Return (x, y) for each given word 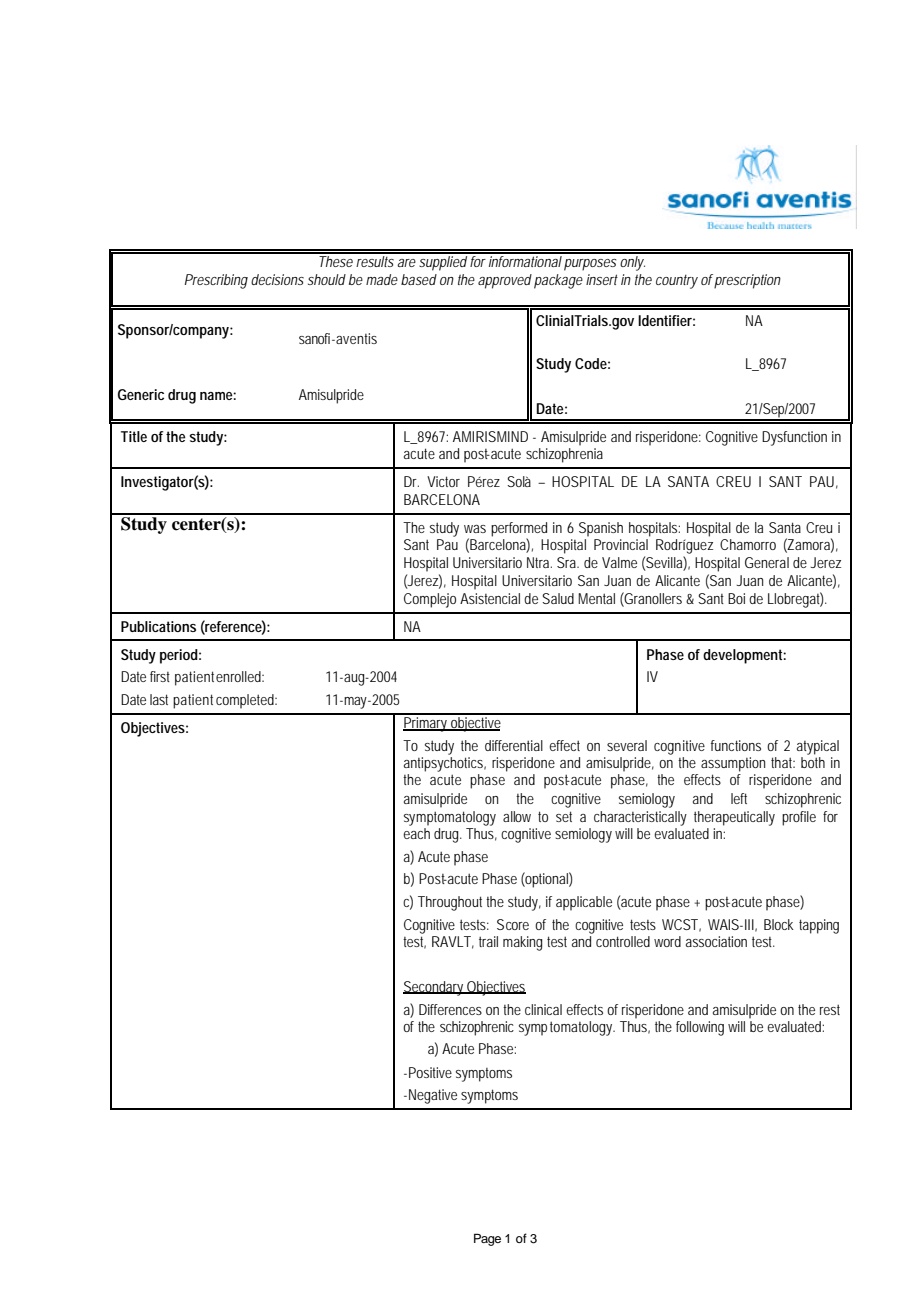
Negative (433, 1096)
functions (736, 745)
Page (487, 1239)
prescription (747, 281)
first (160, 676)
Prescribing (216, 281)
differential (514, 745)
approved (505, 281)
